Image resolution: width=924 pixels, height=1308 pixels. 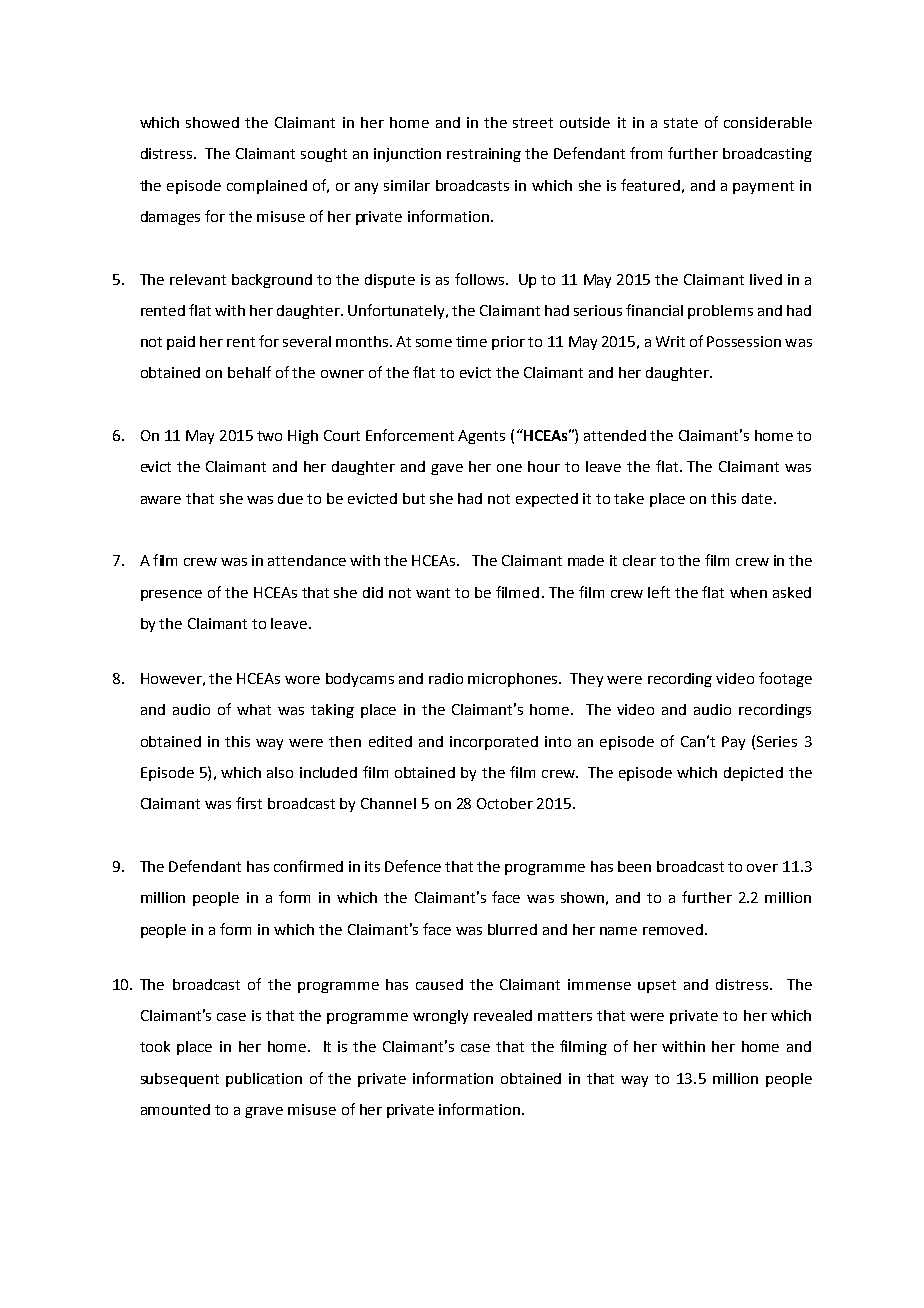 What do you see at coordinates (264, 1080) in the screenshot?
I see `publication` at bounding box center [264, 1080].
